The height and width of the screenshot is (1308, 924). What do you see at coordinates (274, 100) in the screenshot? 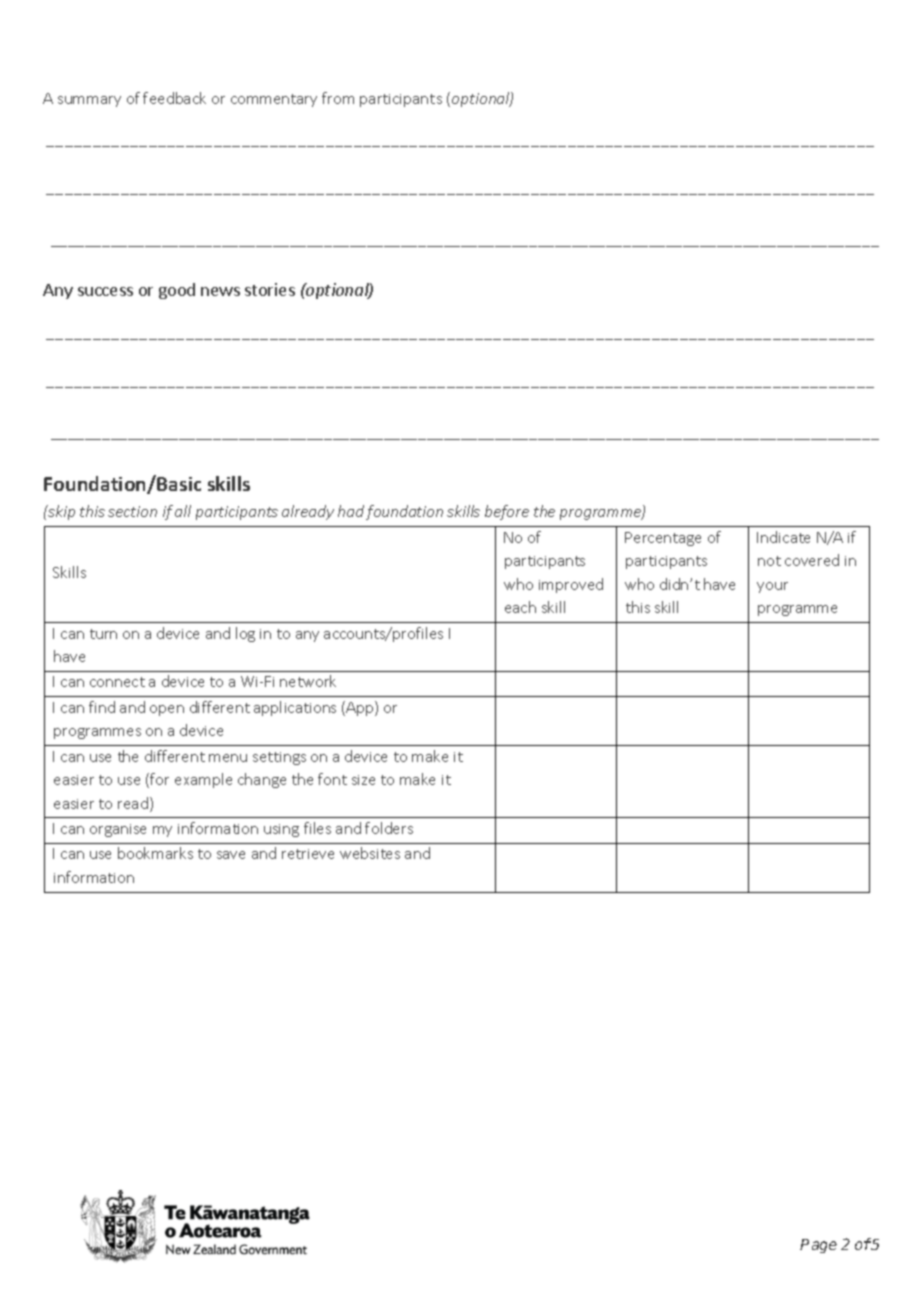
I see `commentary` at bounding box center [274, 100].
